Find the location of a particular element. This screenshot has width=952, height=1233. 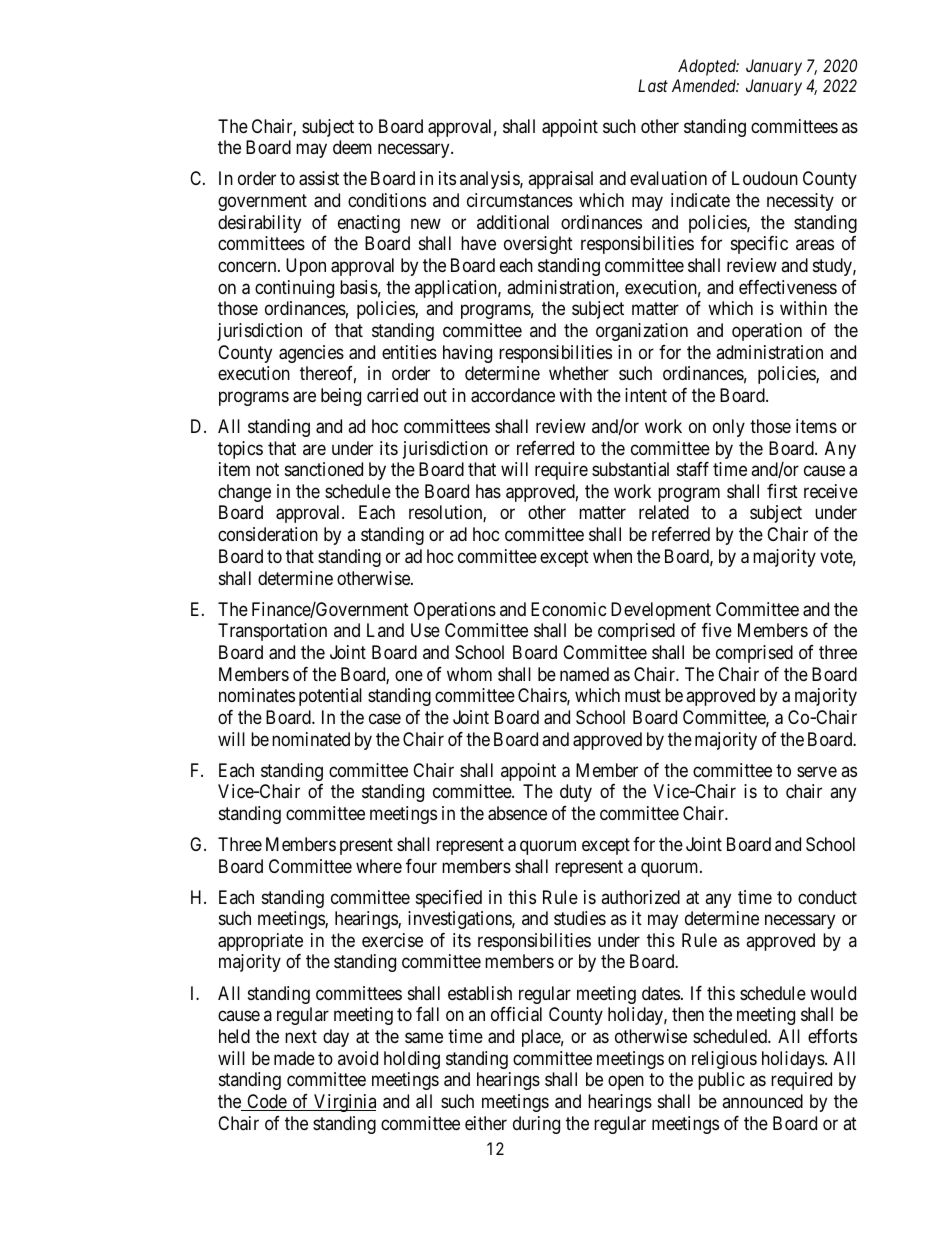

deem is located at coordinates (352, 147).
